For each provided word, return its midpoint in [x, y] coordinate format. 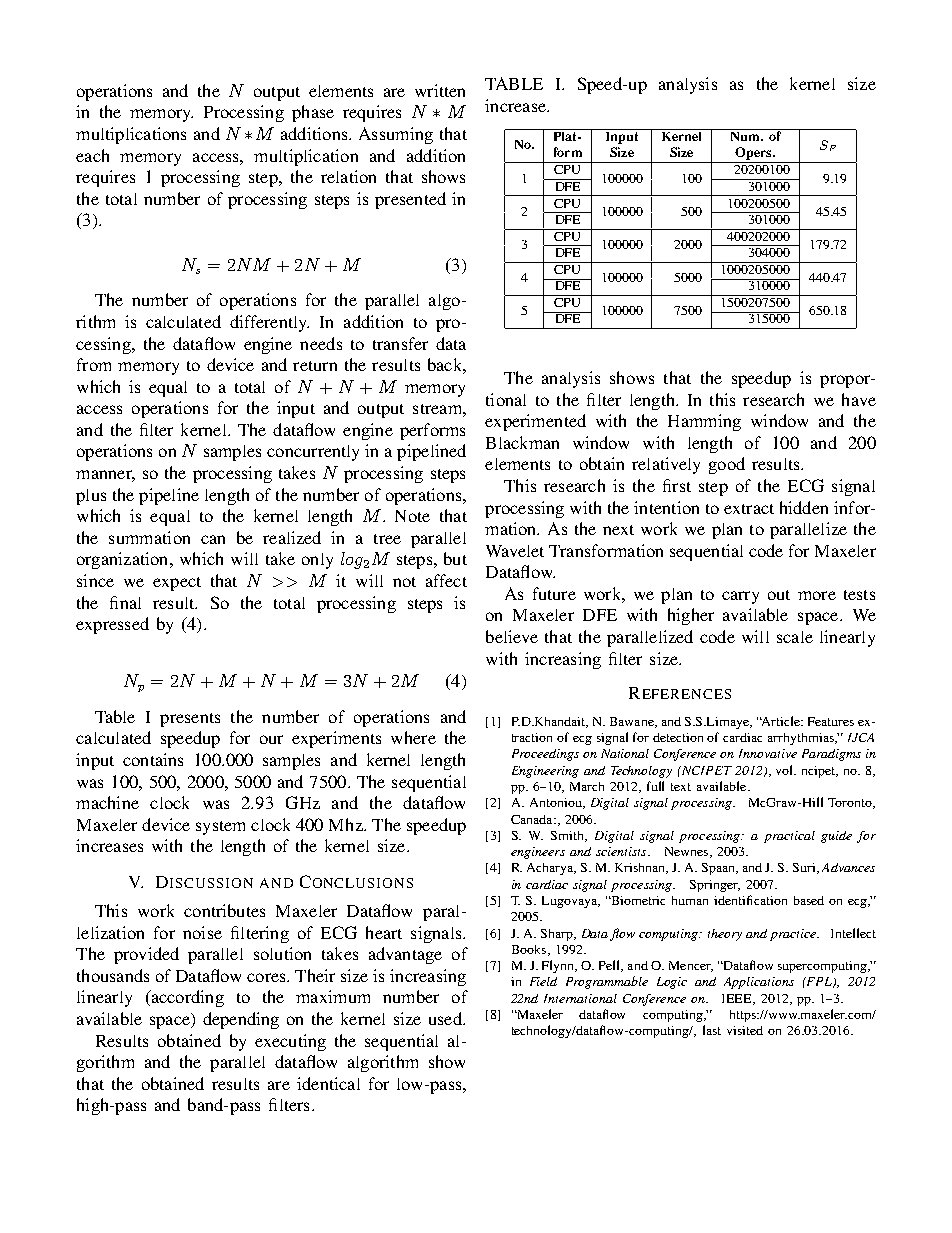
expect [177, 584]
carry [740, 597]
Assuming [396, 135]
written [440, 90]
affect [446, 580]
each [92, 155]
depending [241, 1020]
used [446, 1018]
